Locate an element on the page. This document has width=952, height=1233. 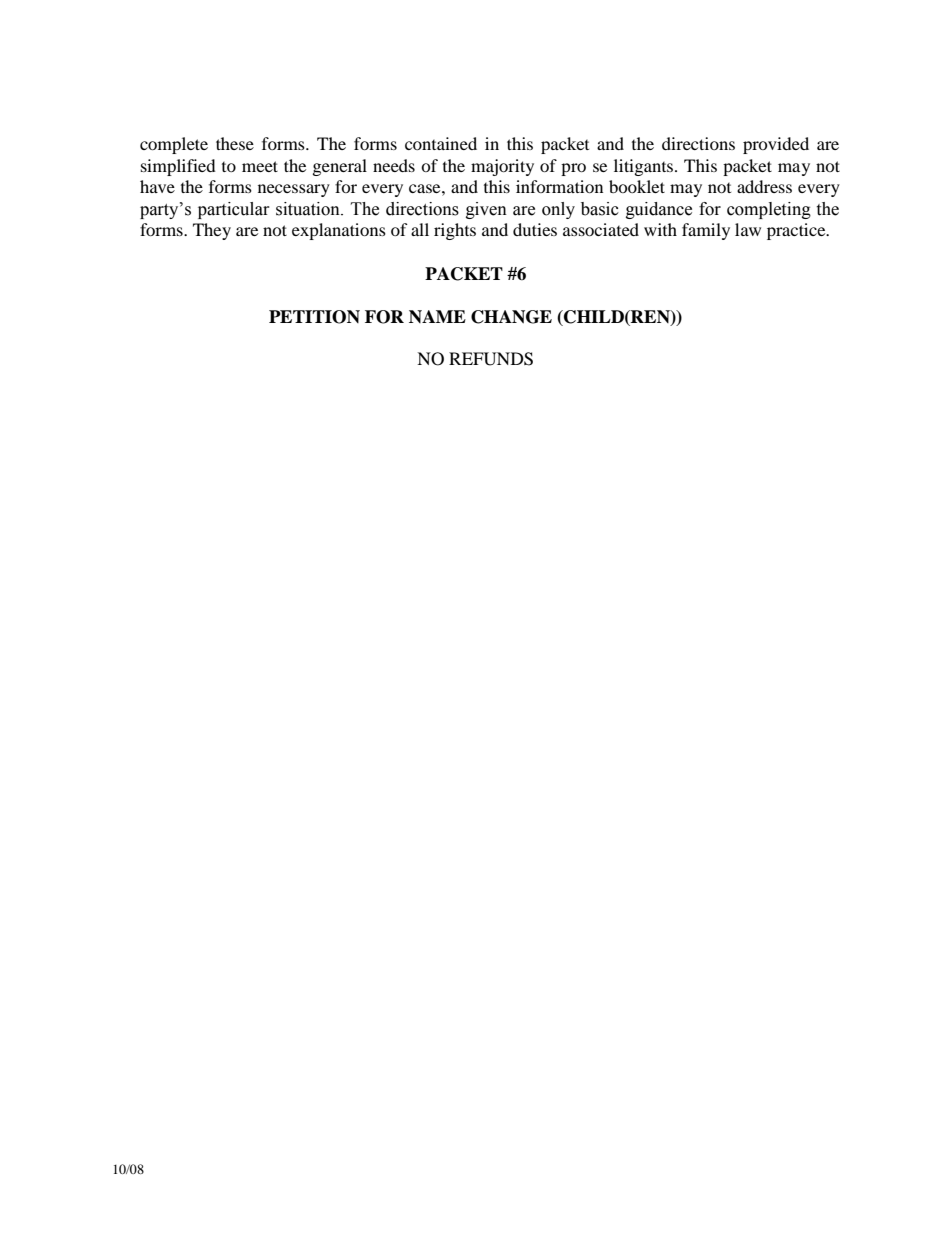
particular is located at coordinates (234, 210).
